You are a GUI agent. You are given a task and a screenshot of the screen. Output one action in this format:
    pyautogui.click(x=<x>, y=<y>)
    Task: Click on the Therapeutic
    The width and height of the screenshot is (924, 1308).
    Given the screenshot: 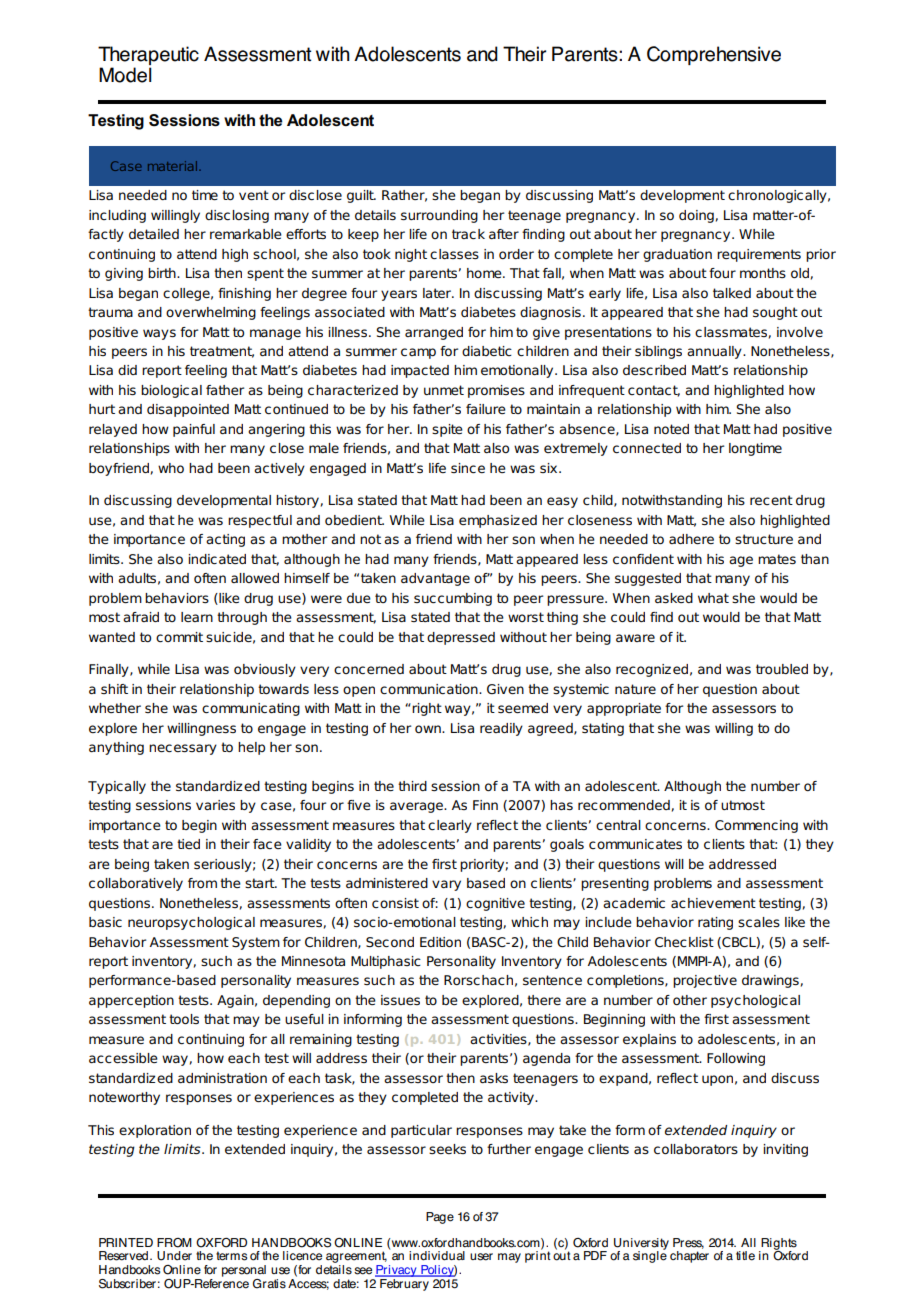 What is the action you would take?
    pyautogui.click(x=148, y=57)
